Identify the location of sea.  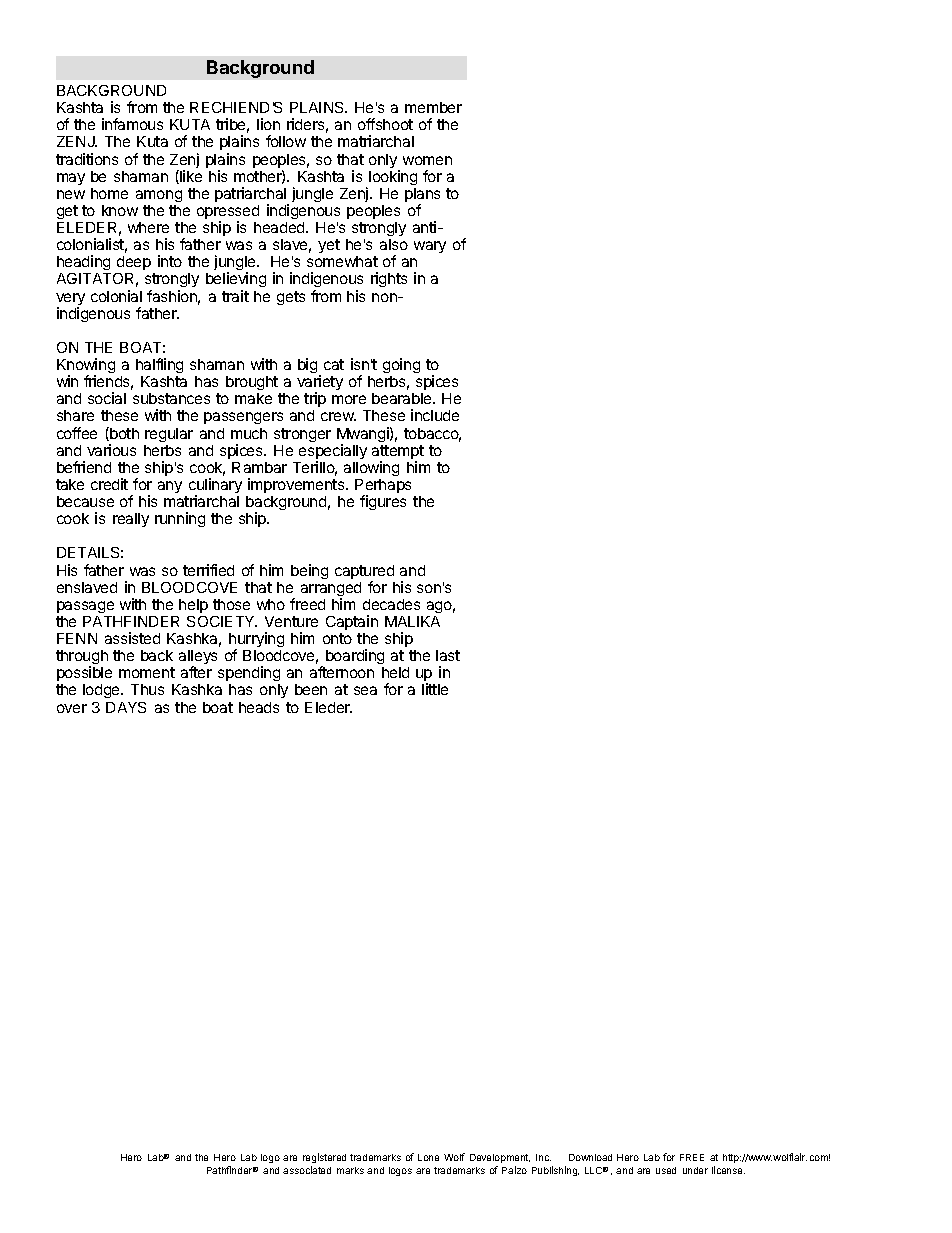
(365, 690).
